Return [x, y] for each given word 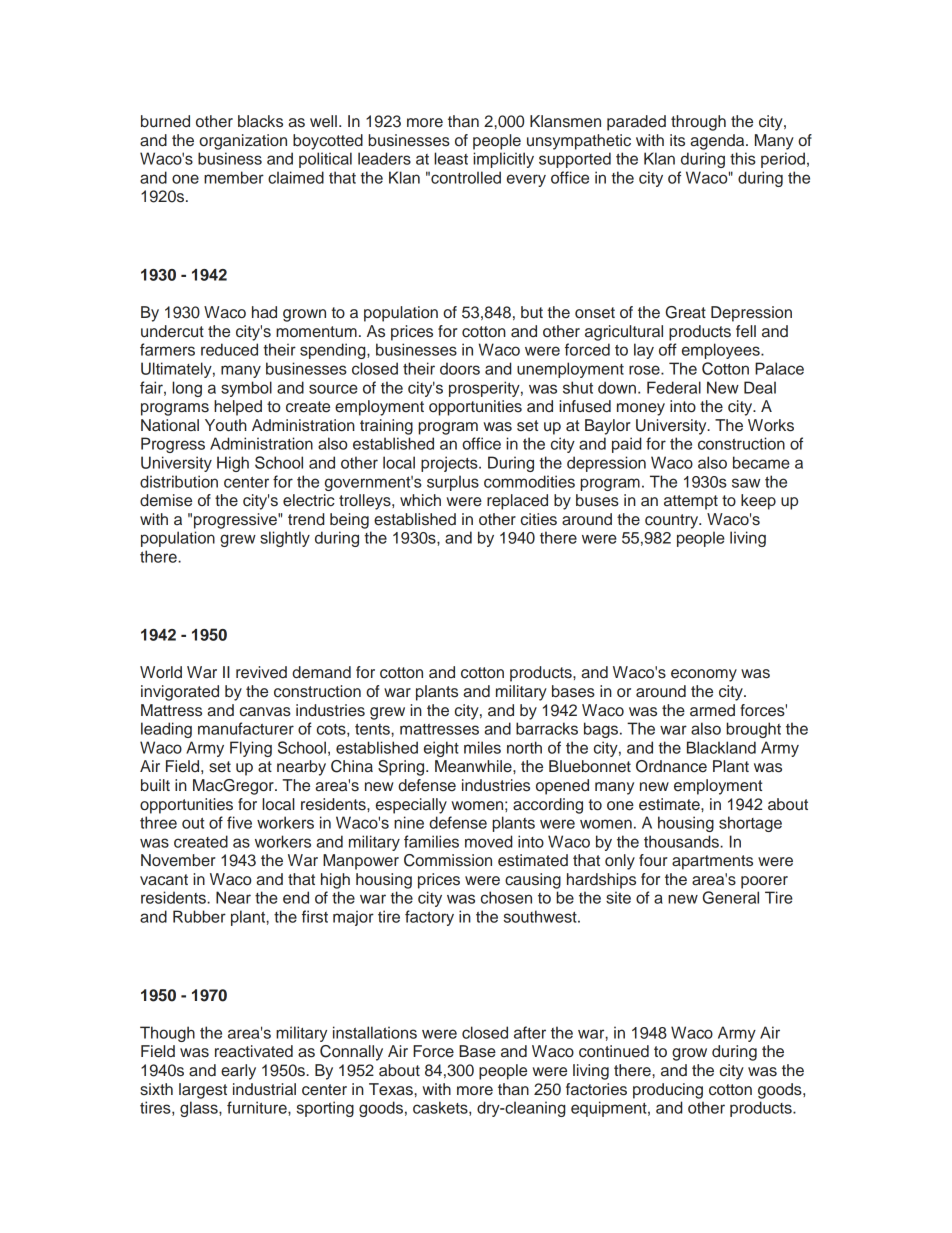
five [239, 822]
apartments [712, 862]
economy [704, 675]
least [451, 158]
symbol [246, 389]
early [238, 1072]
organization [243, 142]
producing [668, 1091]
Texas [392, 1089]
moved [488, 841]
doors [460, 368]
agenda [718, 142]
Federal [674, 387]
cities [539, 519]
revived [261, 672]
